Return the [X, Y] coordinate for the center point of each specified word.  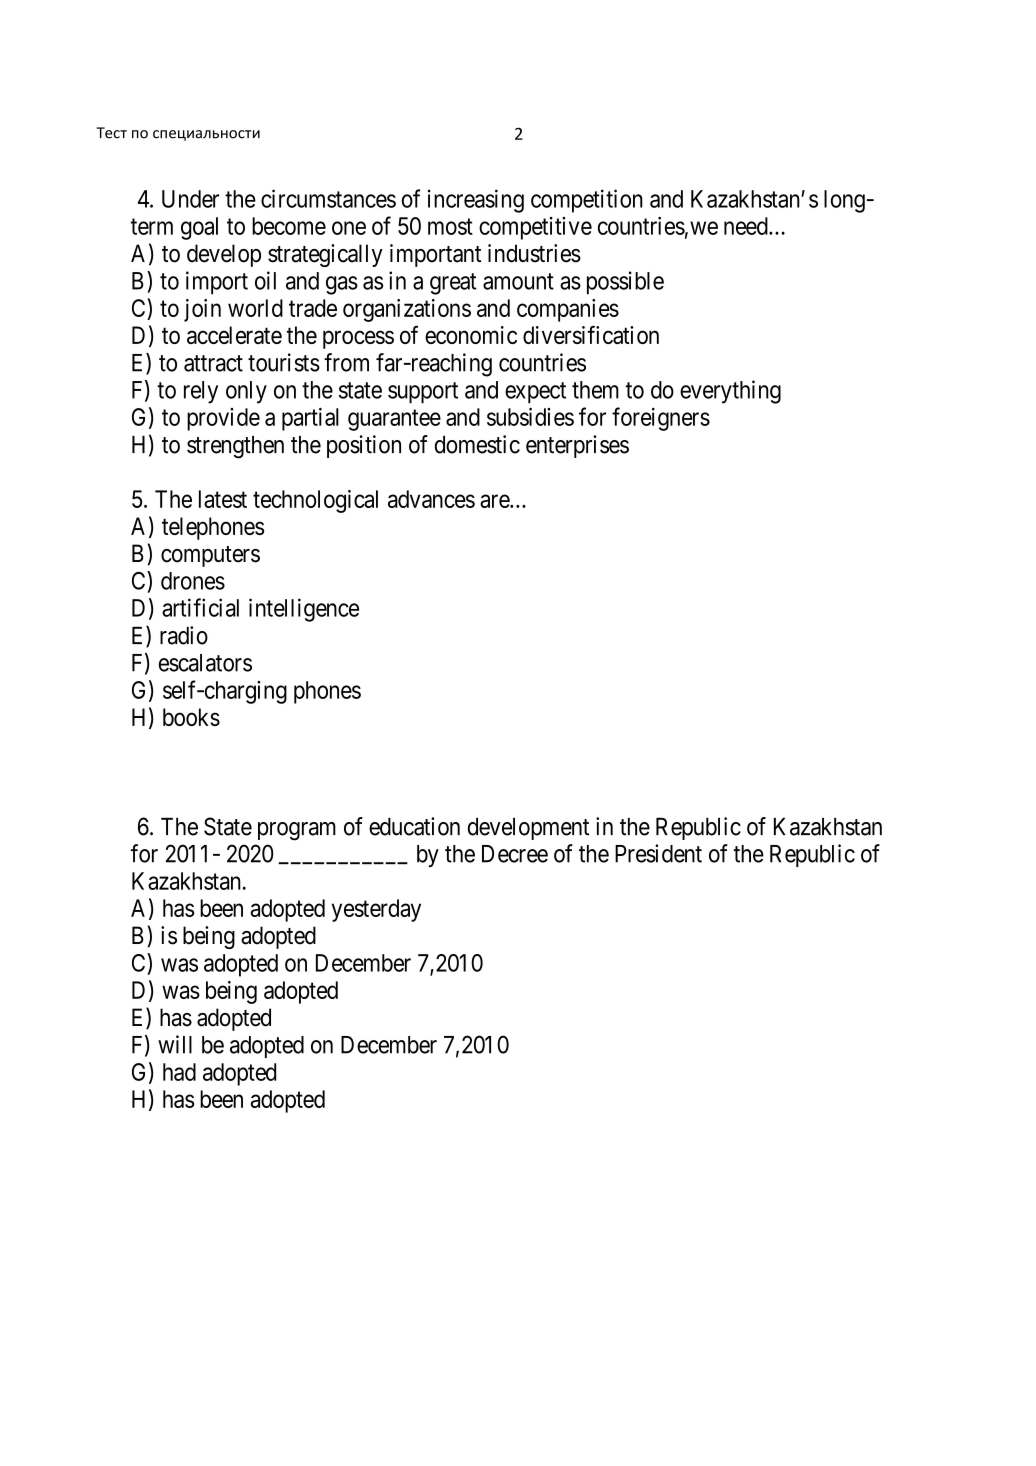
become [289, 226]
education [414, 826]
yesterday [376, 910]
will [175, 1044]
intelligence [304, 610]
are [495, 501]
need [747, 226]
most [450, 226]
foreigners [661, 419]
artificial [200, 607]
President [658, 853]
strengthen [235, 447]
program [297, 831]
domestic [477, 444]
